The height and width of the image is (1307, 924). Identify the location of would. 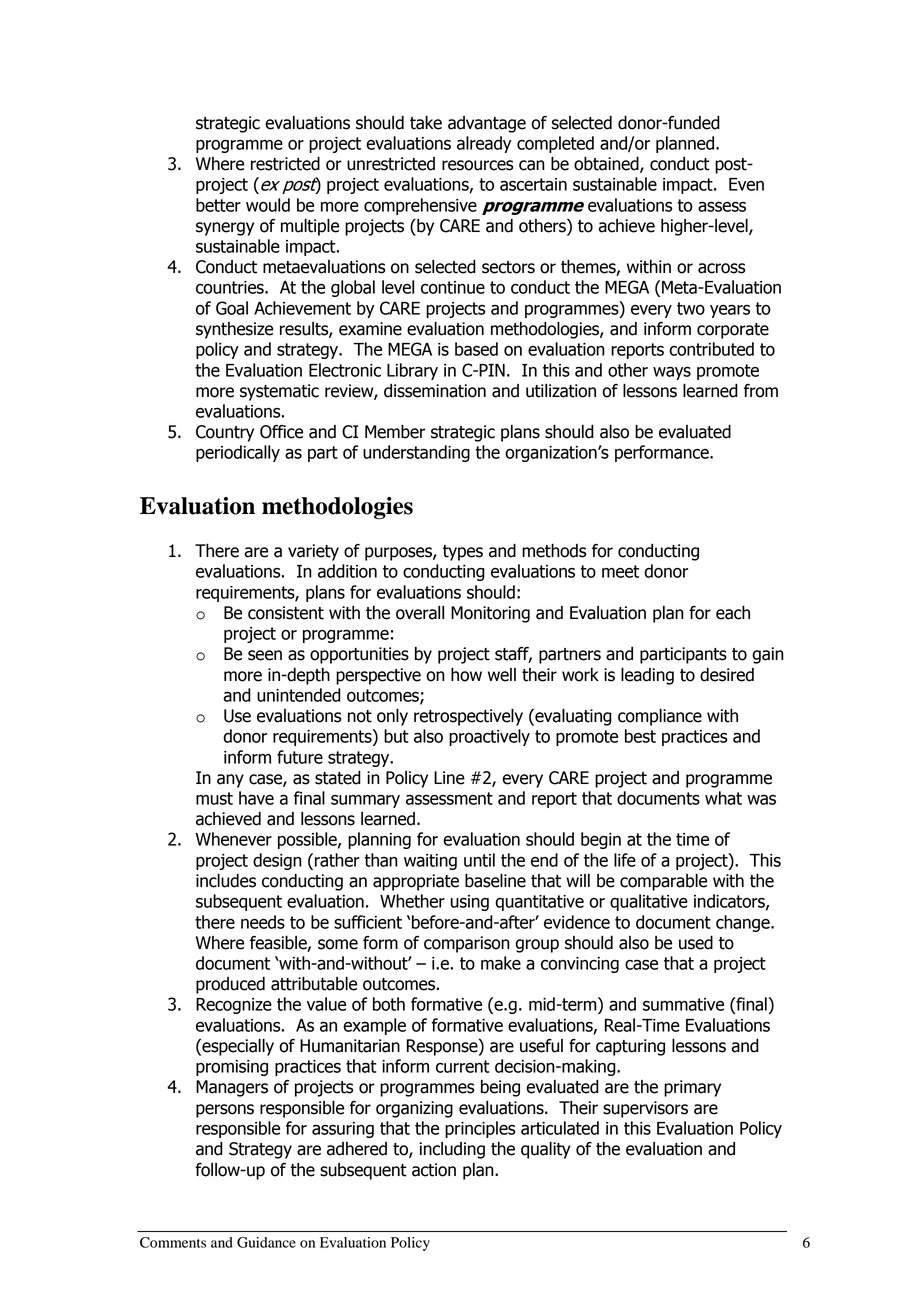
(268, 205).
